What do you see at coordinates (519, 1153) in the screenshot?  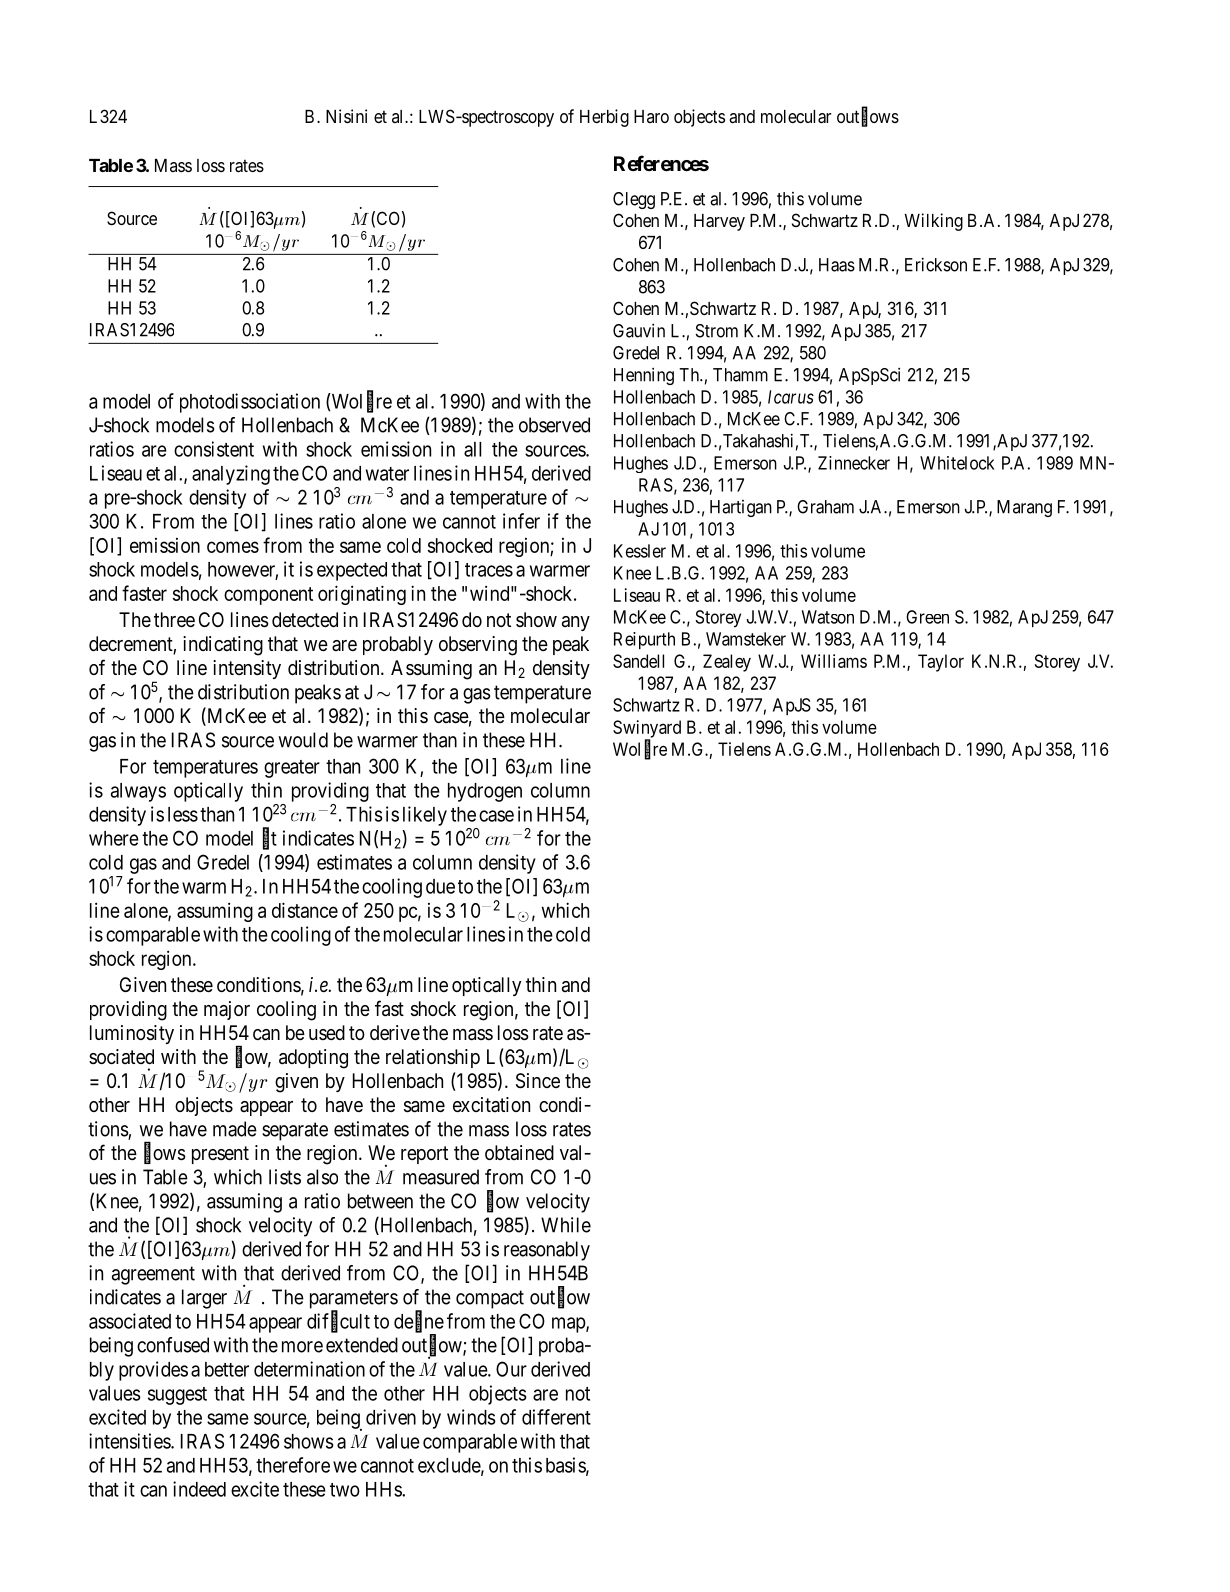 I see `obtained` at bounding box center [519, 1153].
